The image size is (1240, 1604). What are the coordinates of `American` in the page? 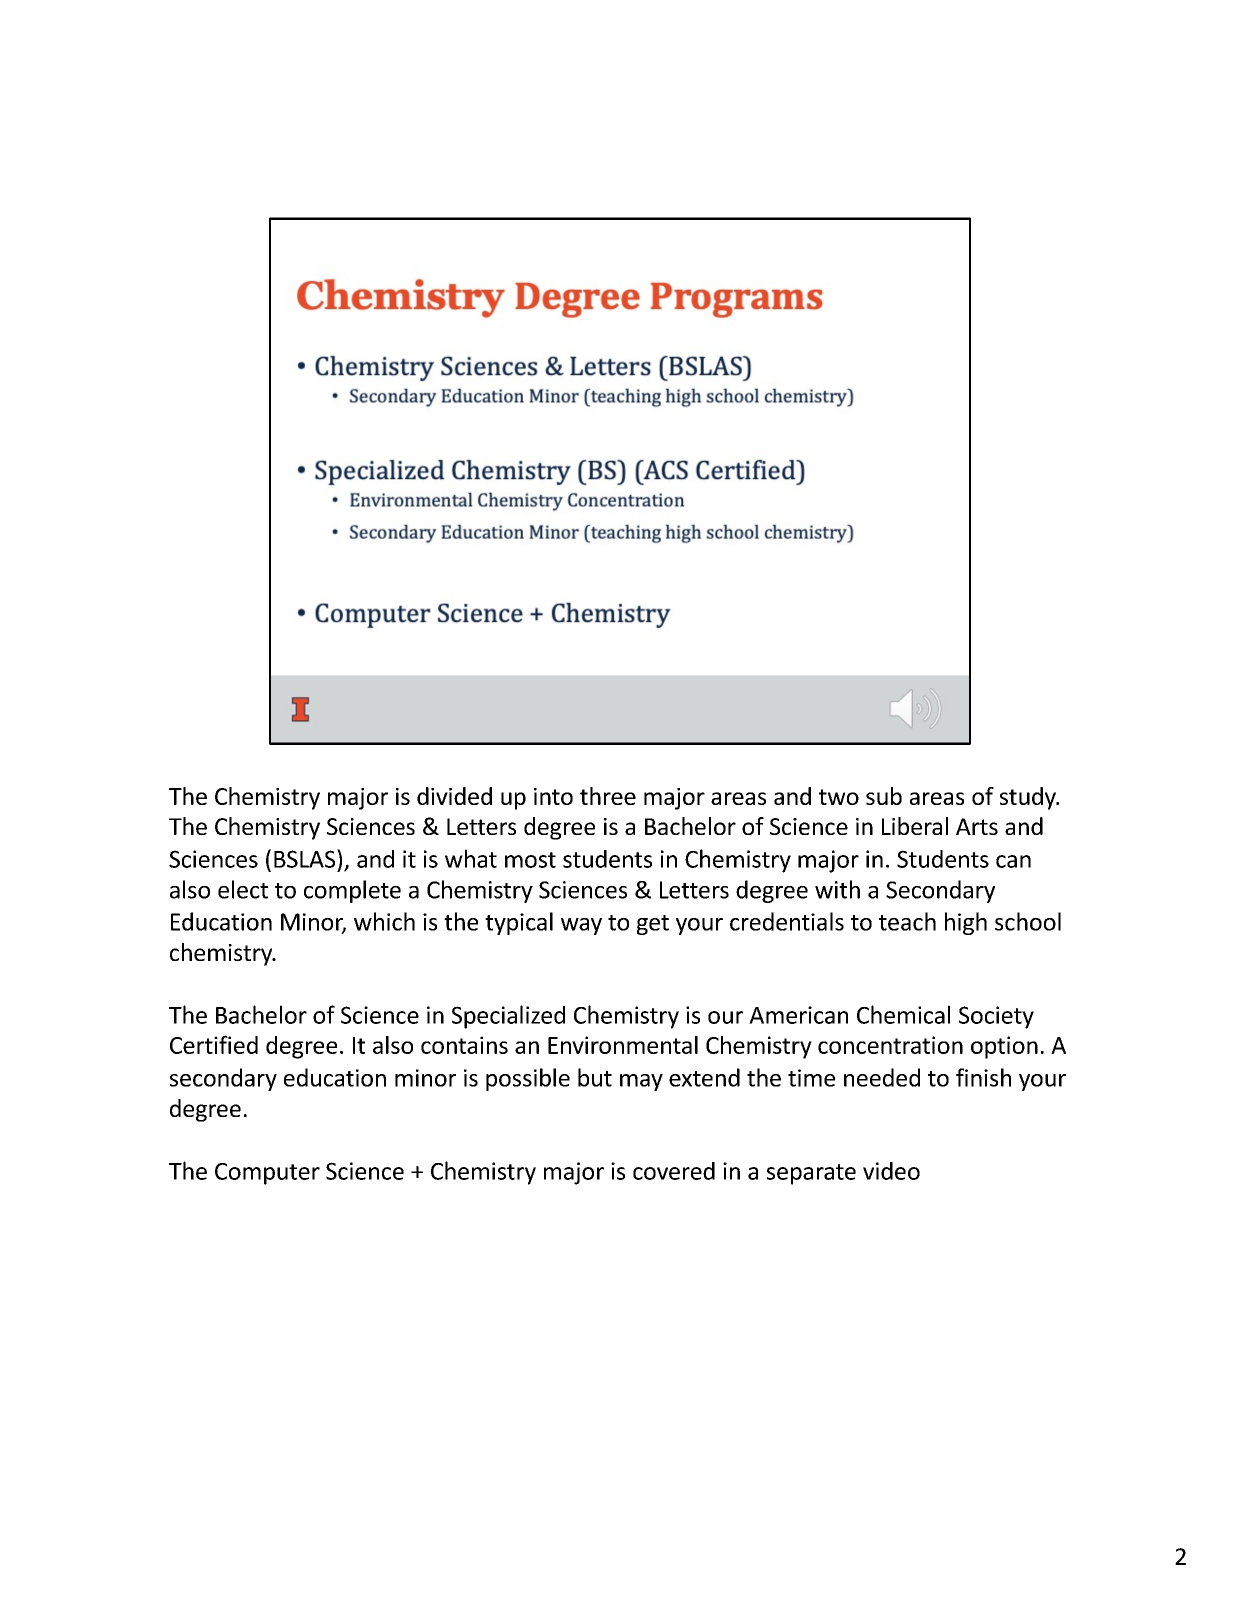 It's located at (798, 1015).
